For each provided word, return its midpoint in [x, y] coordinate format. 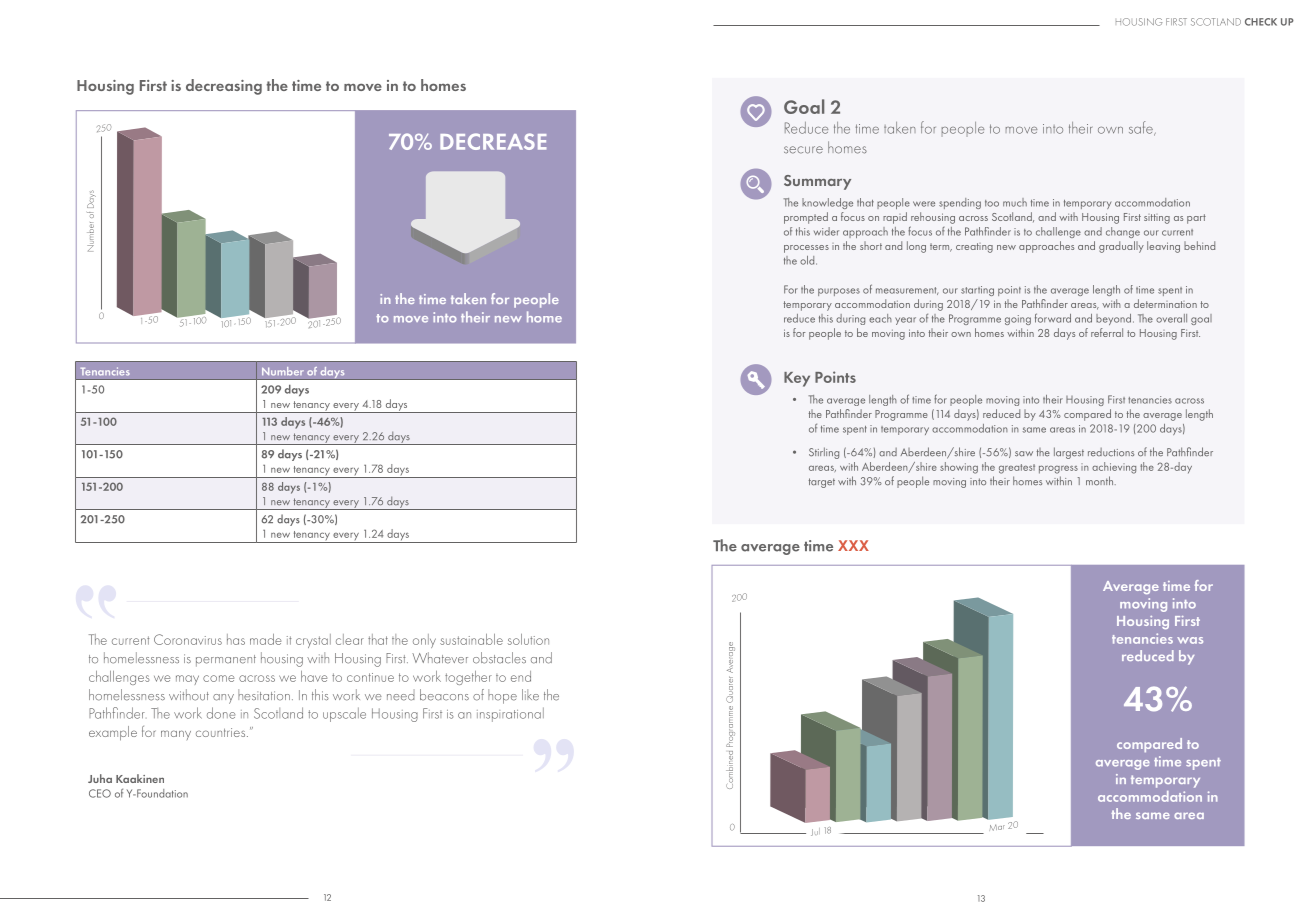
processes [806, 249]
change [1123, 232]
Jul [815, 832]
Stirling [824, 453]
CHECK [1261, 22]
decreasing [224, 87]
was [1190, 640]
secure [803, 150]
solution [528, 639]
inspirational [510, 714]
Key [797, 379]
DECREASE [493, 141]
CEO [100, 793]
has [236, 639]
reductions [1111, 452]
